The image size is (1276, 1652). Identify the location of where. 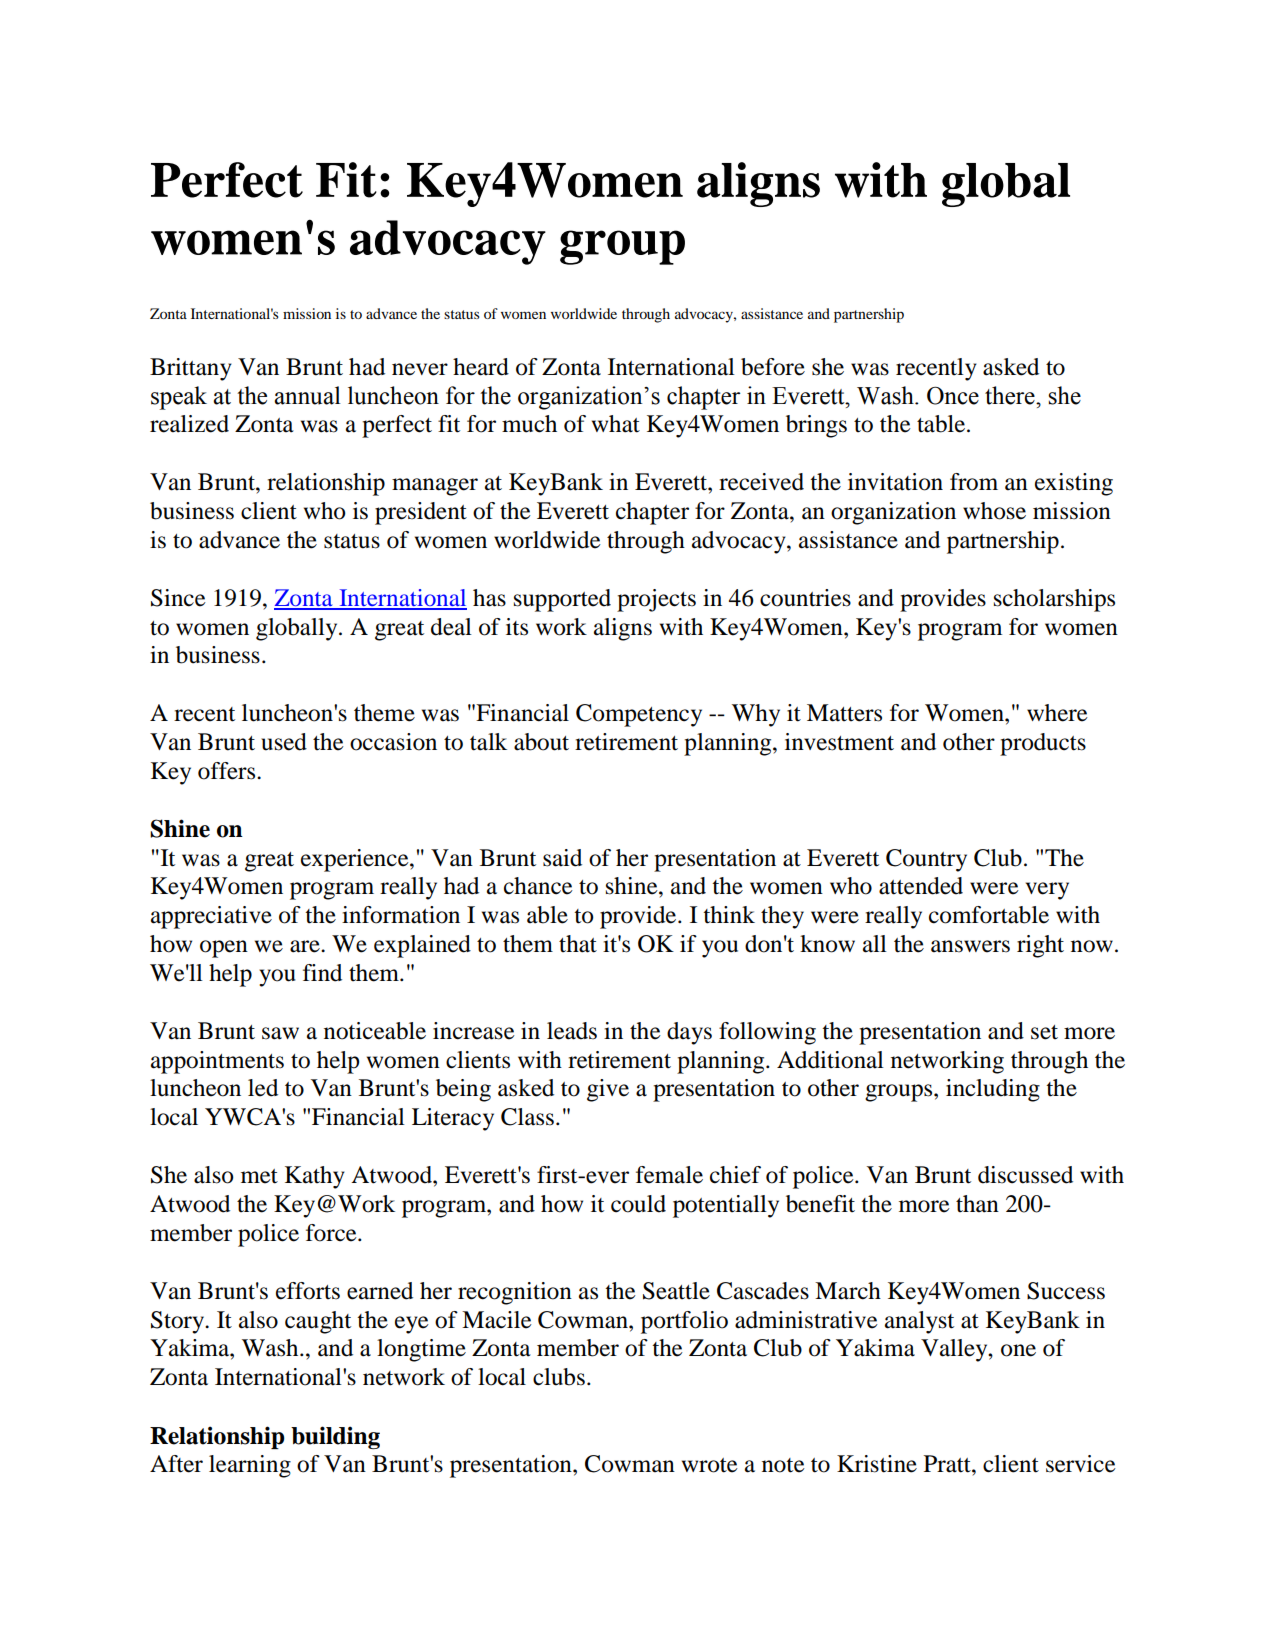
(1057, 713).
